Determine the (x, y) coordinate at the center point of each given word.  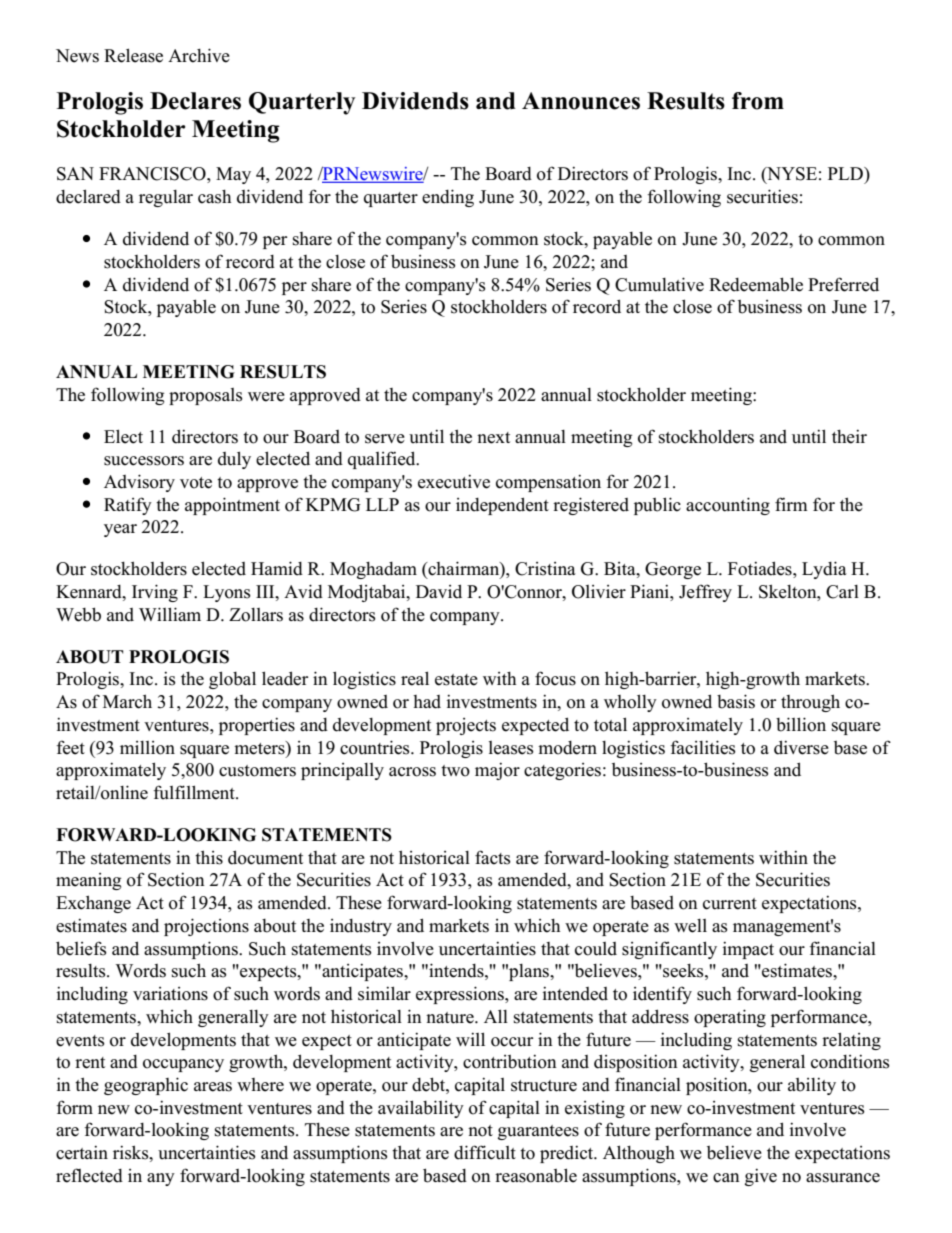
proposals (206, 396)
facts (493, 857)
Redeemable (756, 284)
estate (456, 680)
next (493, 438)
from (758, 101)
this (209, 857)
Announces (581, 101)
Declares (195, 101)
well (690, 926)
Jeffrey (705, 593)
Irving (155, 593)
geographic (146, 1086)
